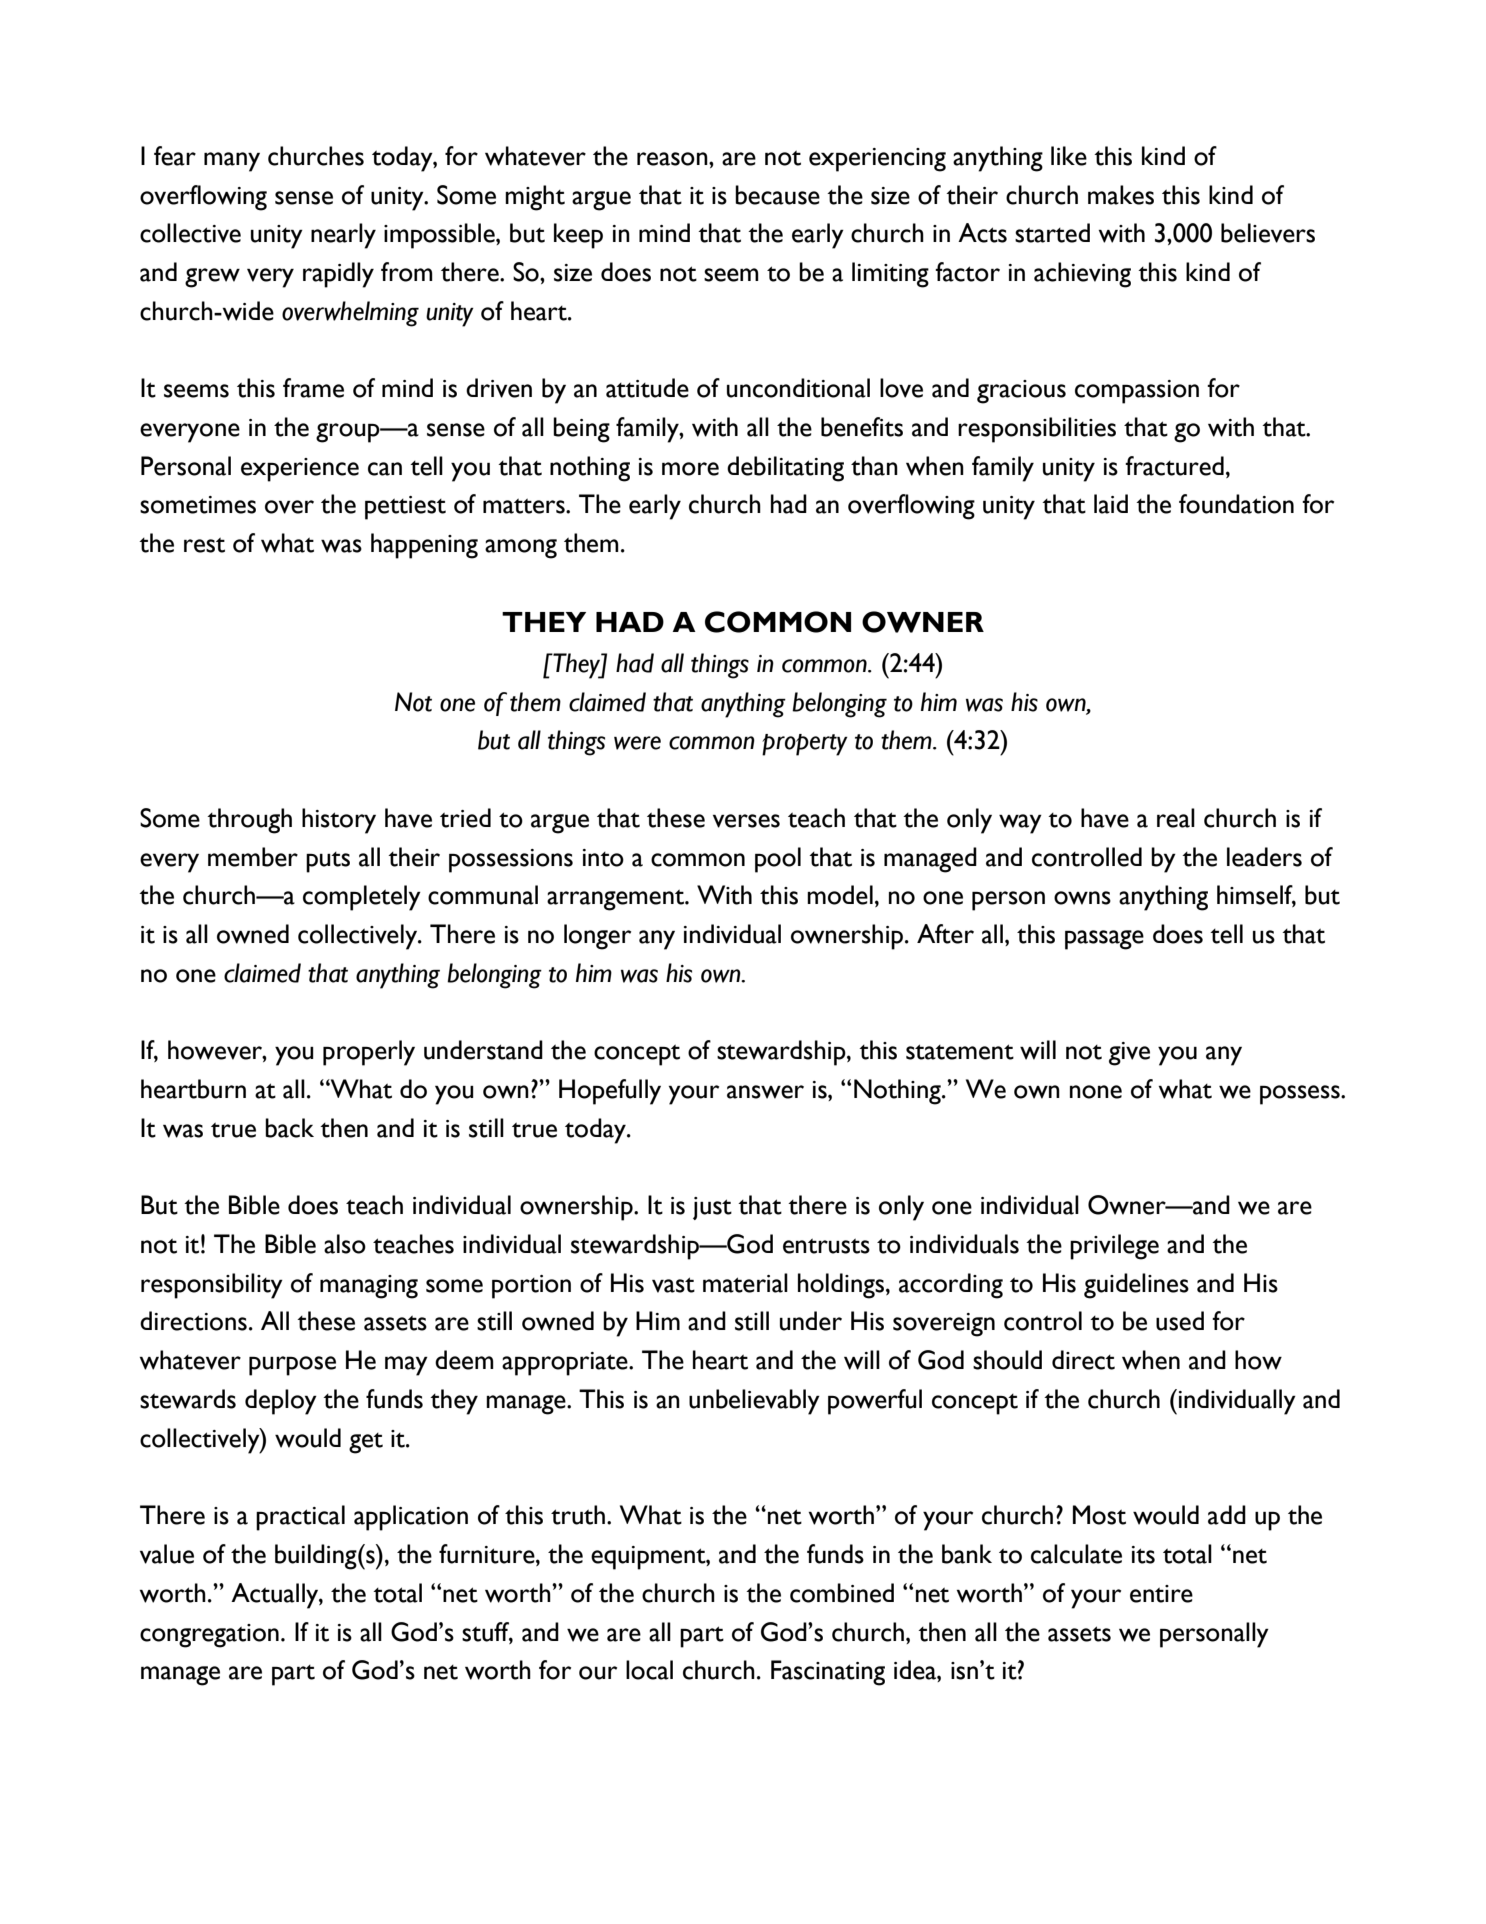  I want to click on history, so click(339, 821).
